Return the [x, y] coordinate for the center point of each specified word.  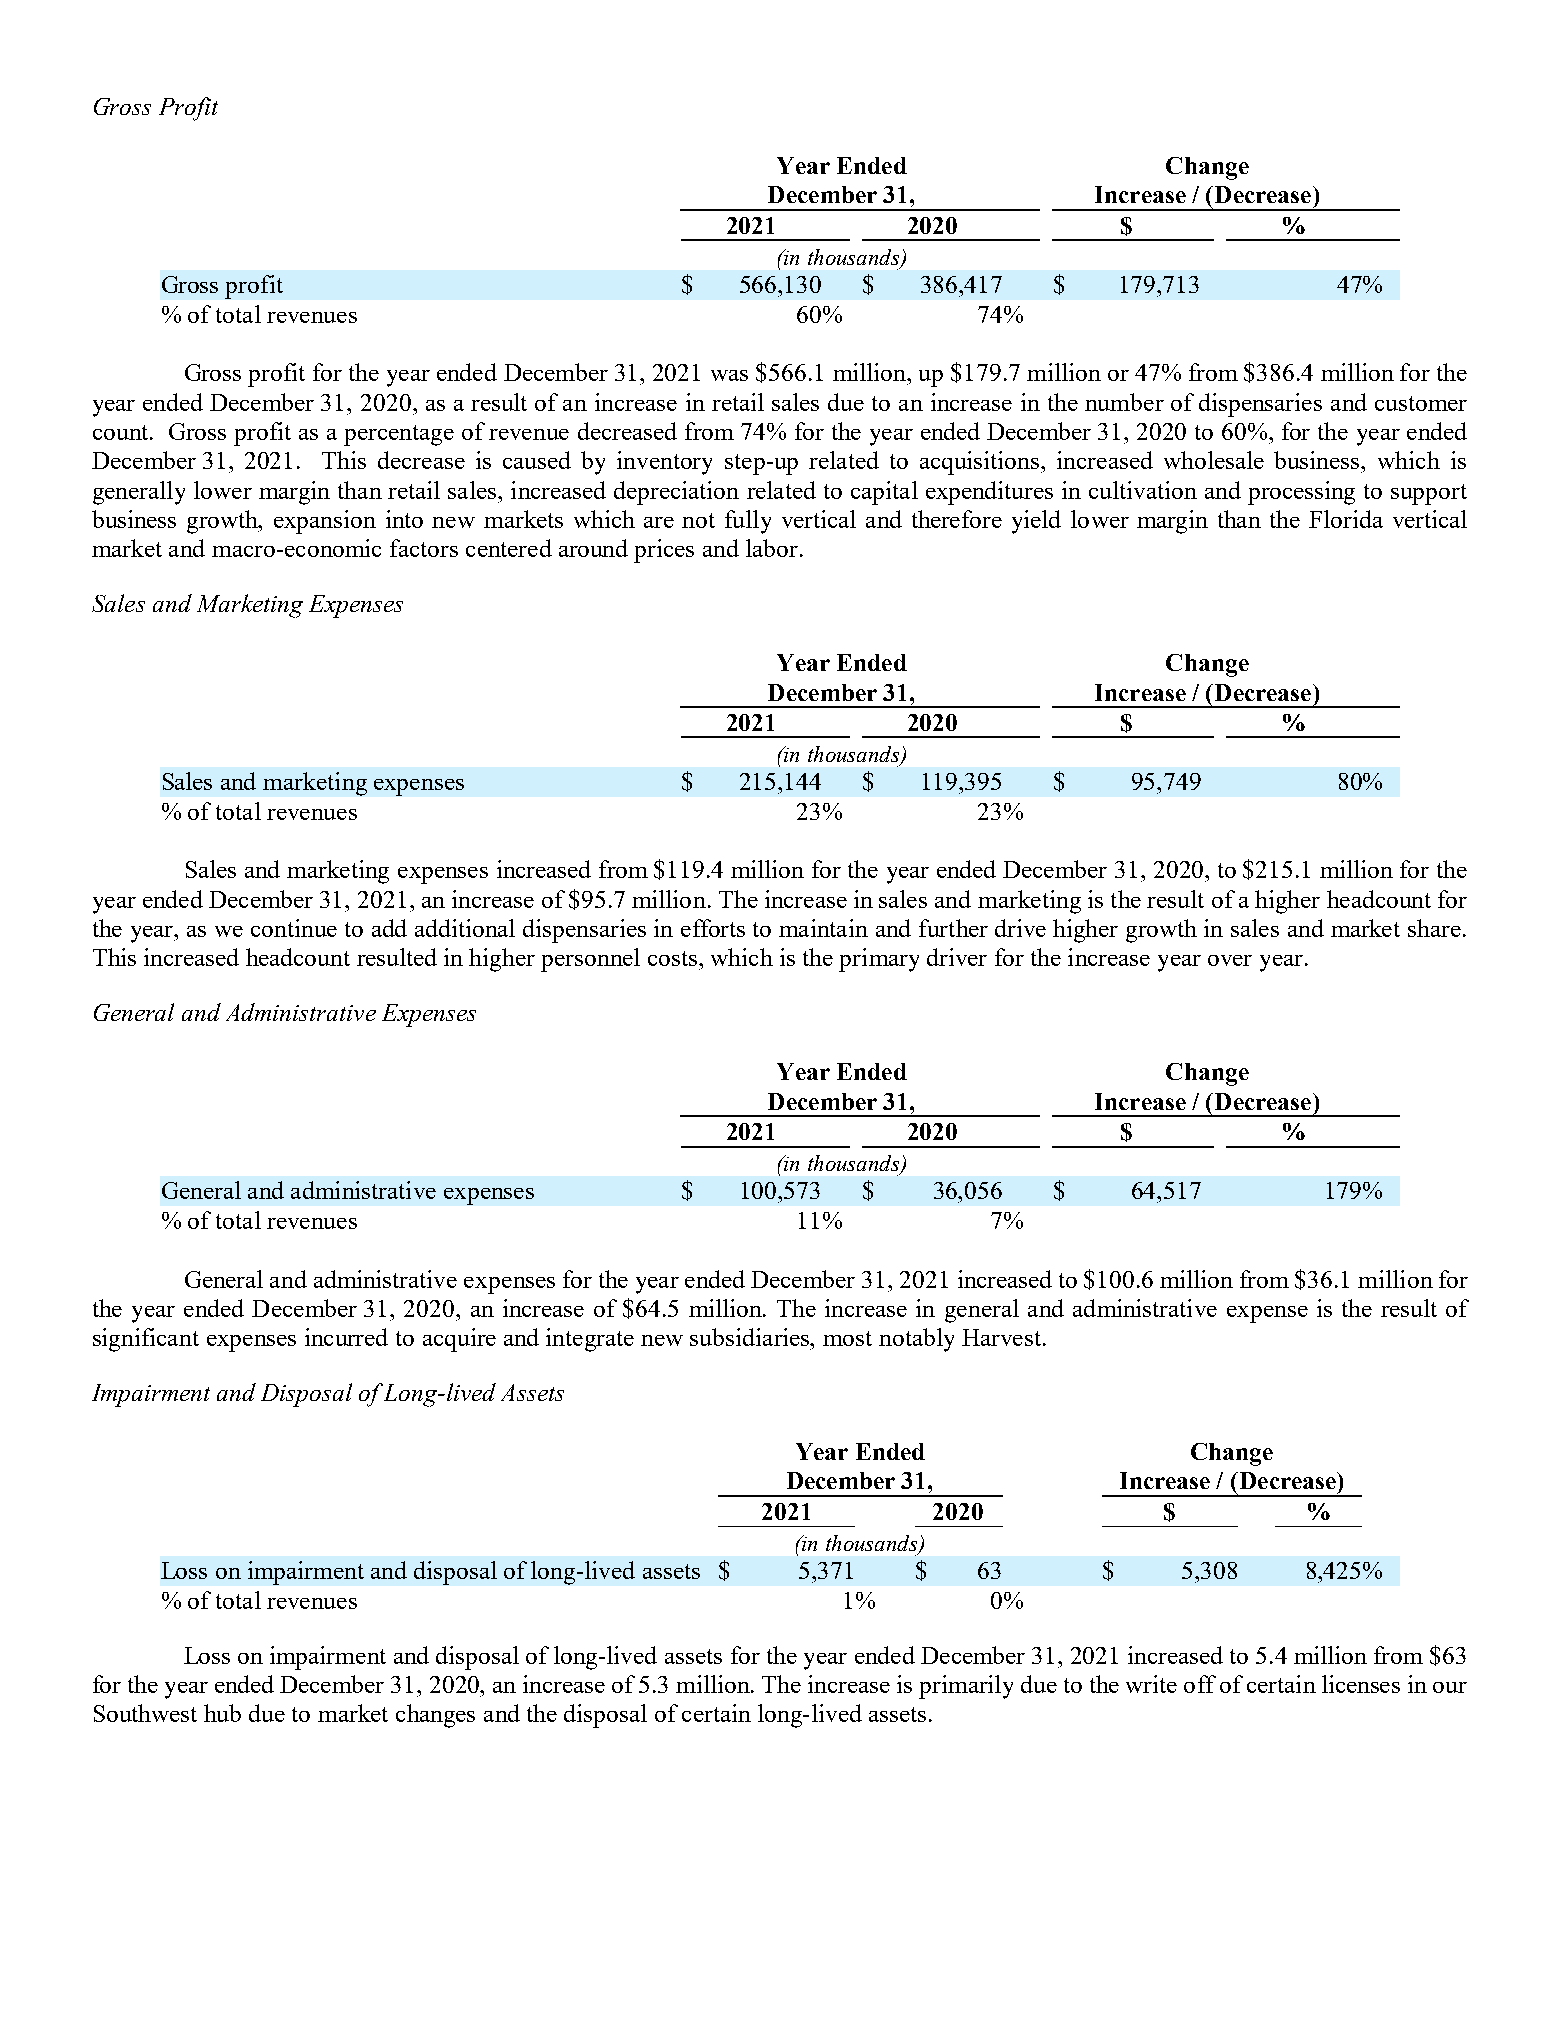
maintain [823, 928]
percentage [399, 435]
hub [222, 1713]
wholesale [1214, 460]
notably [916, 1340]
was [729, 375]
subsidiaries [751, 1337]
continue [294, 928]
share [1434, 928]
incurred [346, 1337]
